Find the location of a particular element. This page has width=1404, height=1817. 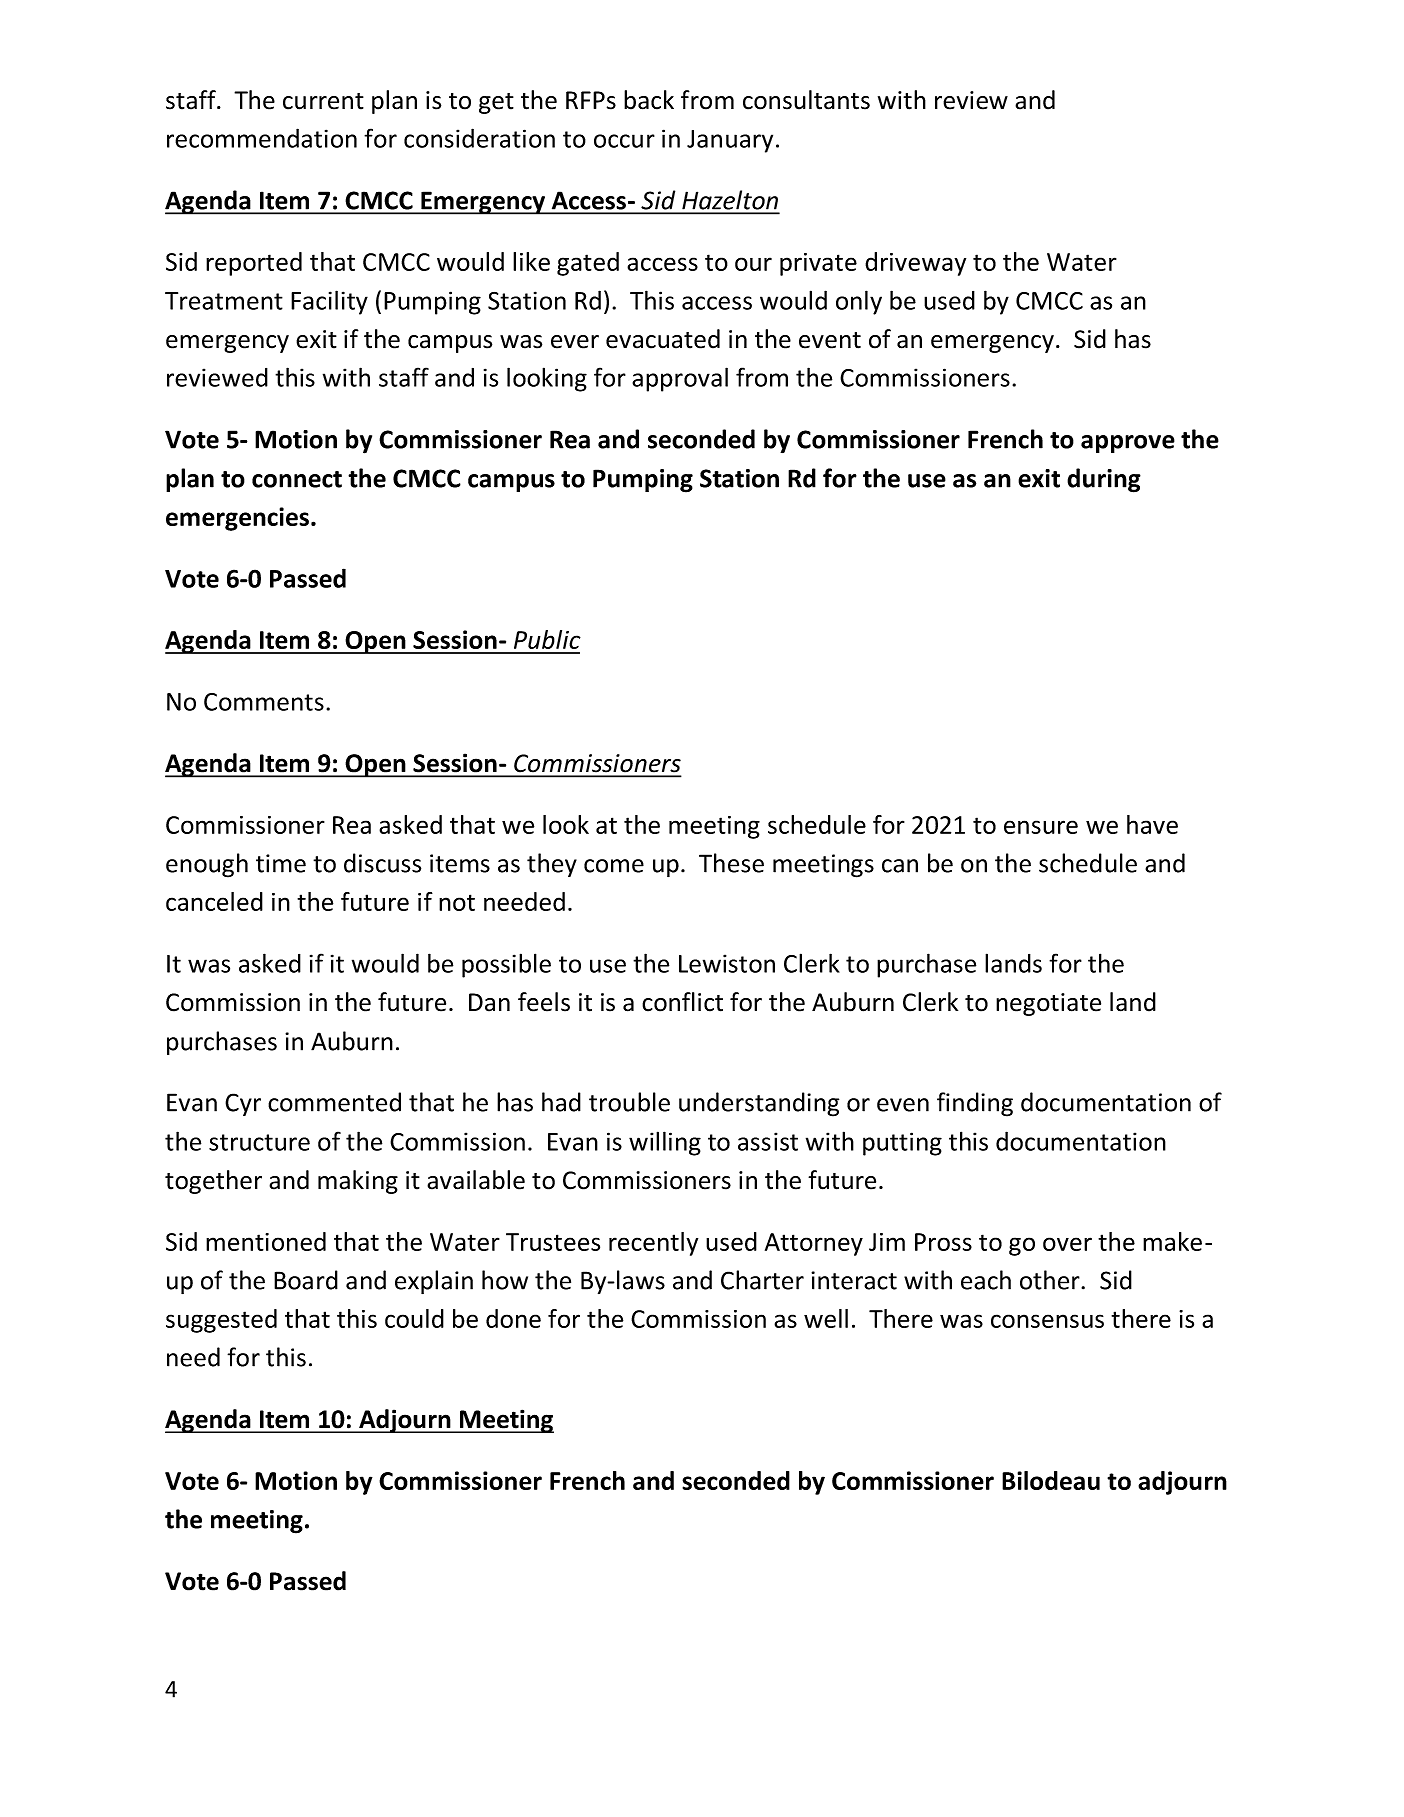

January is located at coordinates (730, 141).
